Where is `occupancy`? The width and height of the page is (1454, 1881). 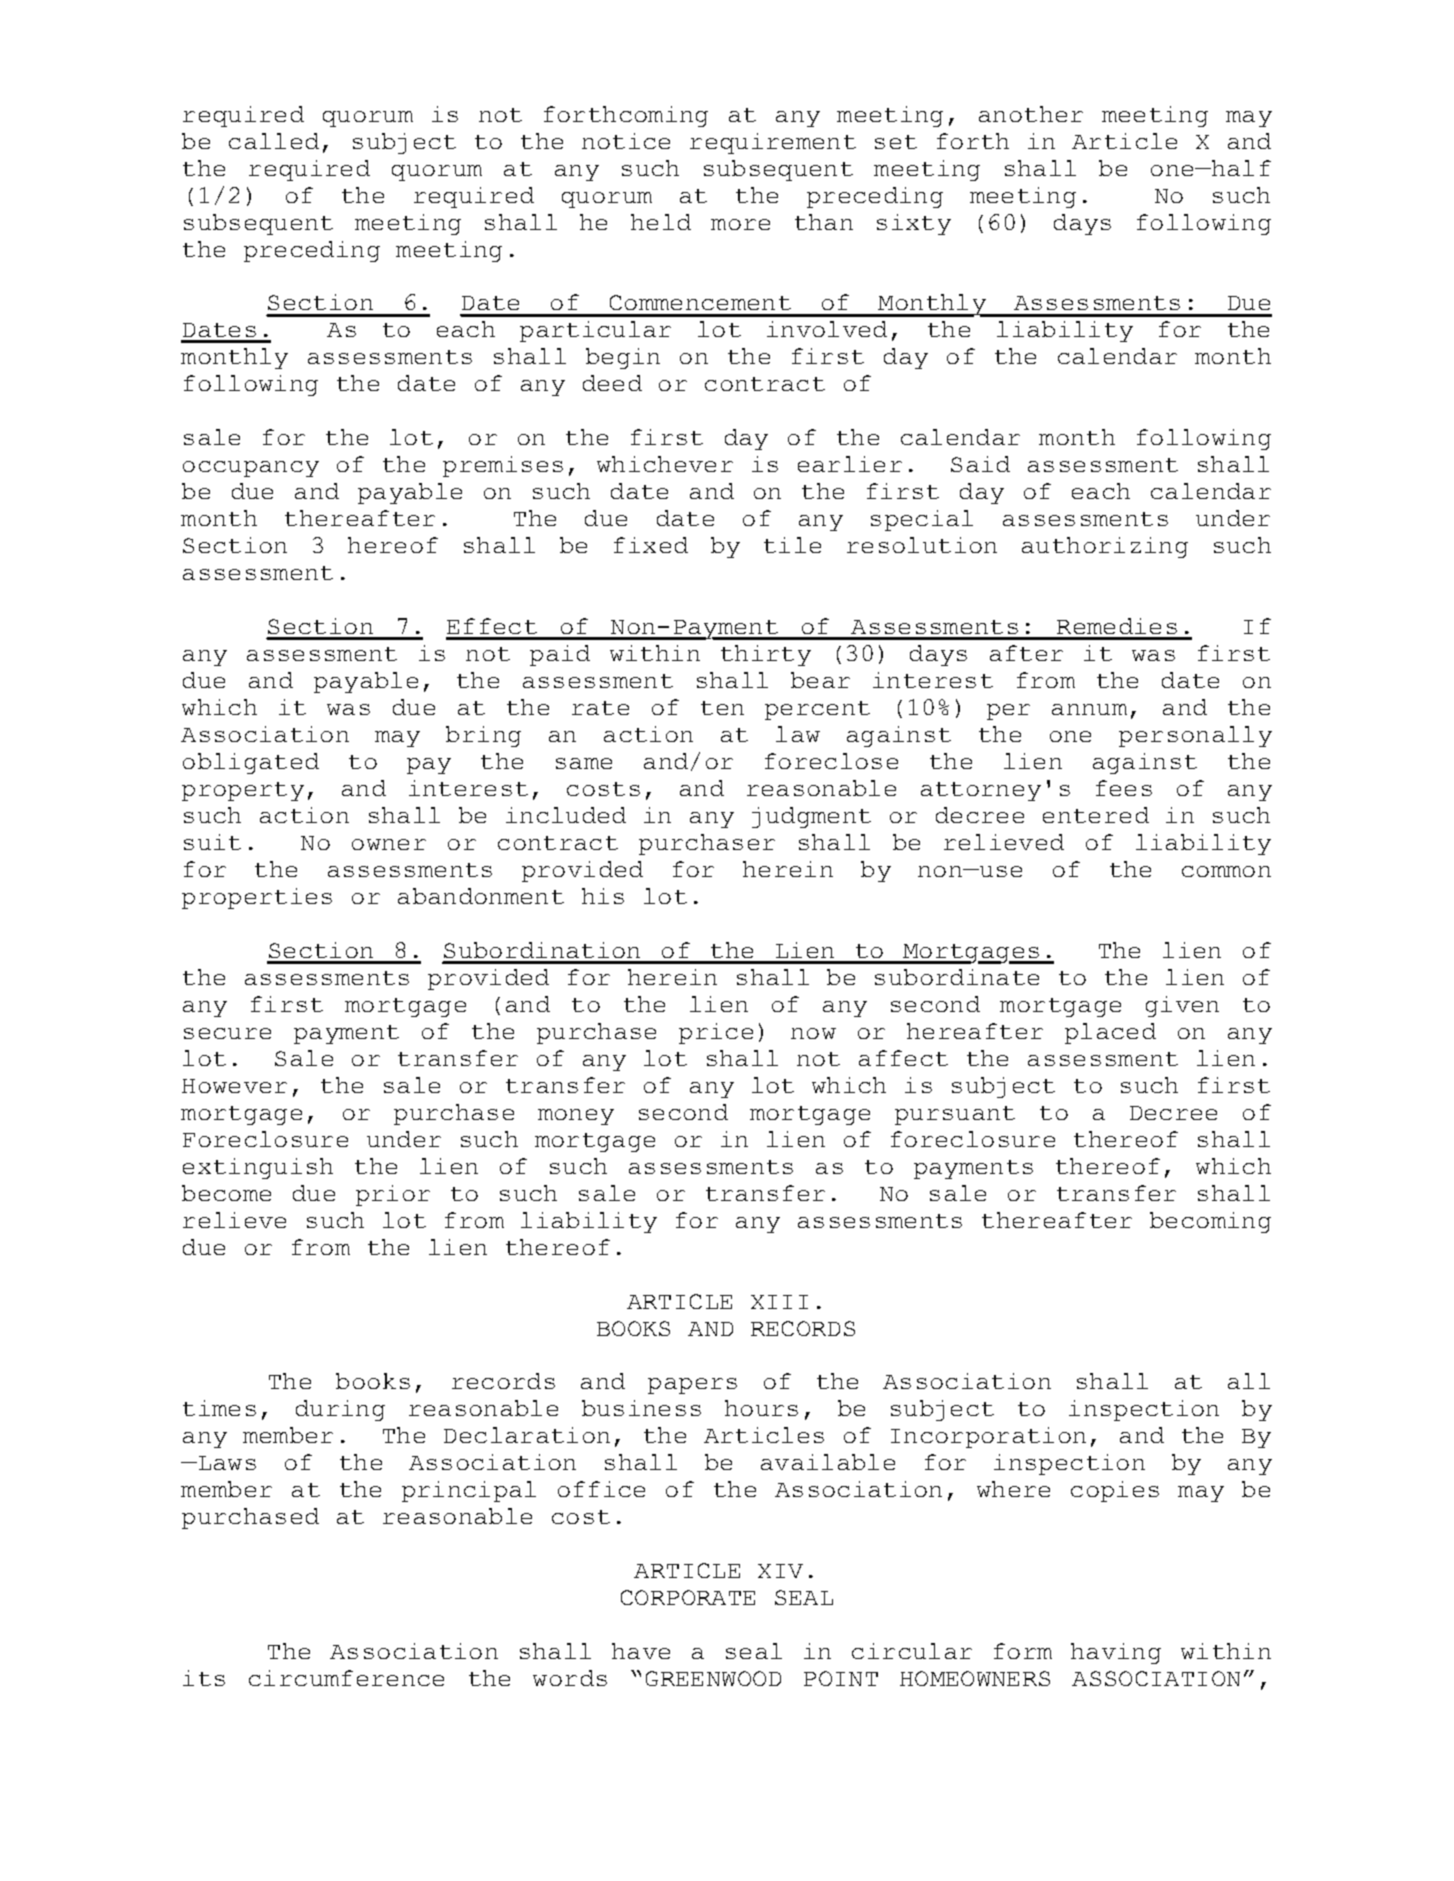 occupancy is located at coordinates (251, 469).
